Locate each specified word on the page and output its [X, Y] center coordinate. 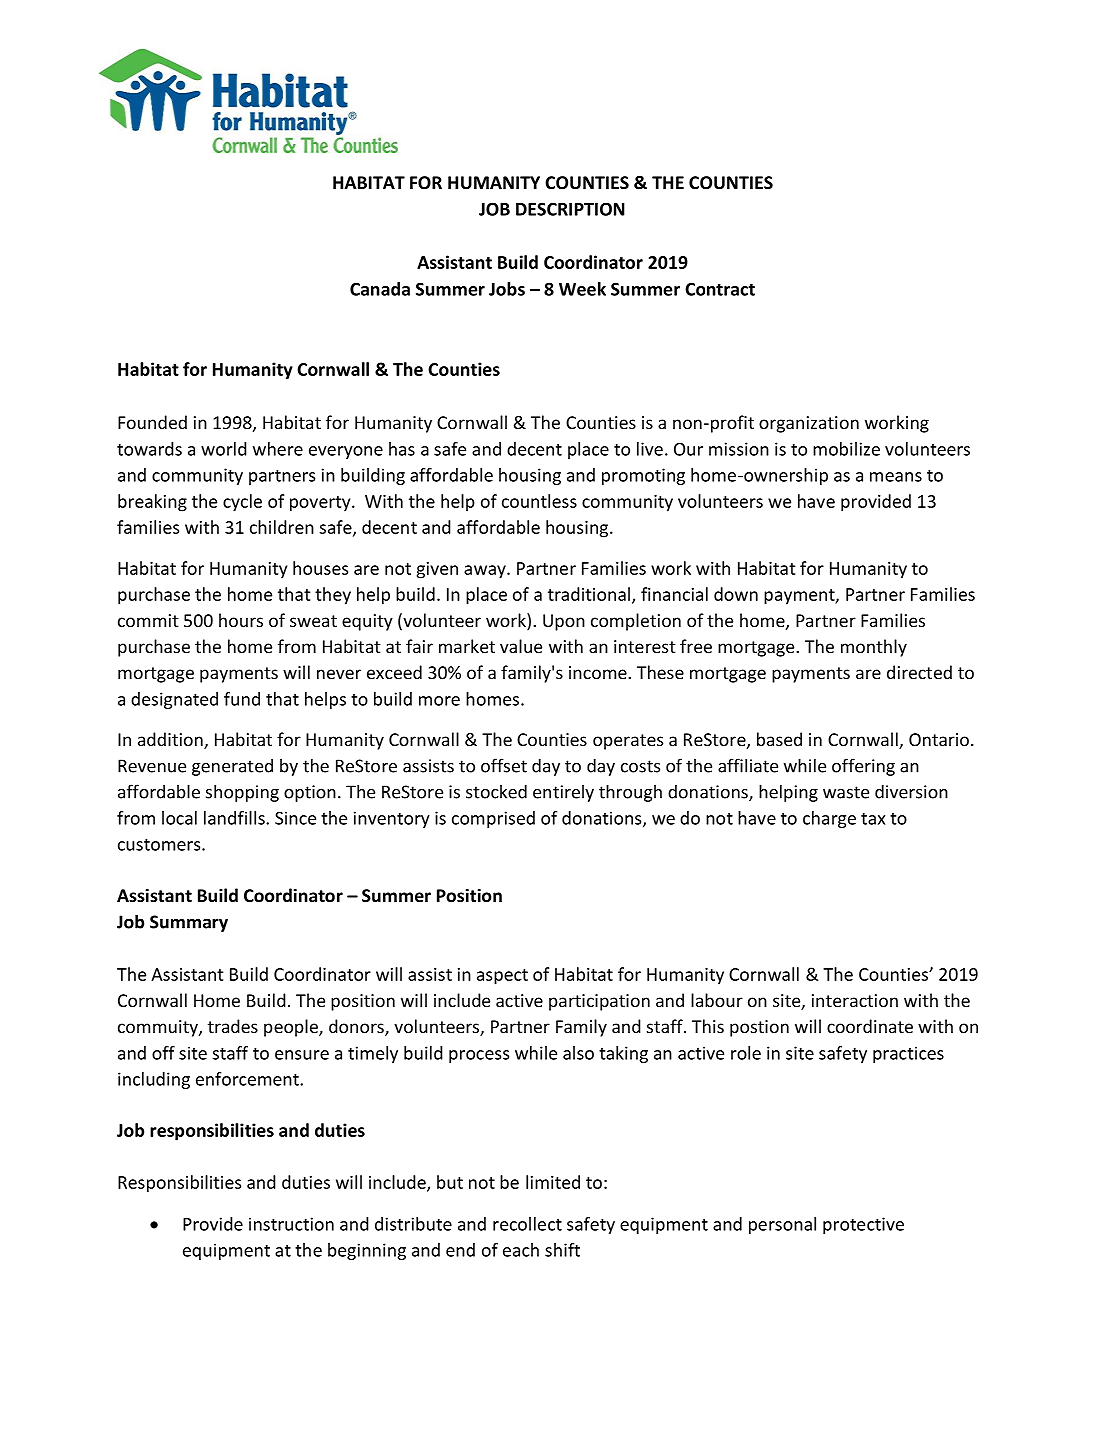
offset [504, 765]
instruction [291, 1224]
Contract [720, 289]
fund [242, 699]
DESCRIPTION [570, 209]
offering [863, 767]
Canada [380, 289]
